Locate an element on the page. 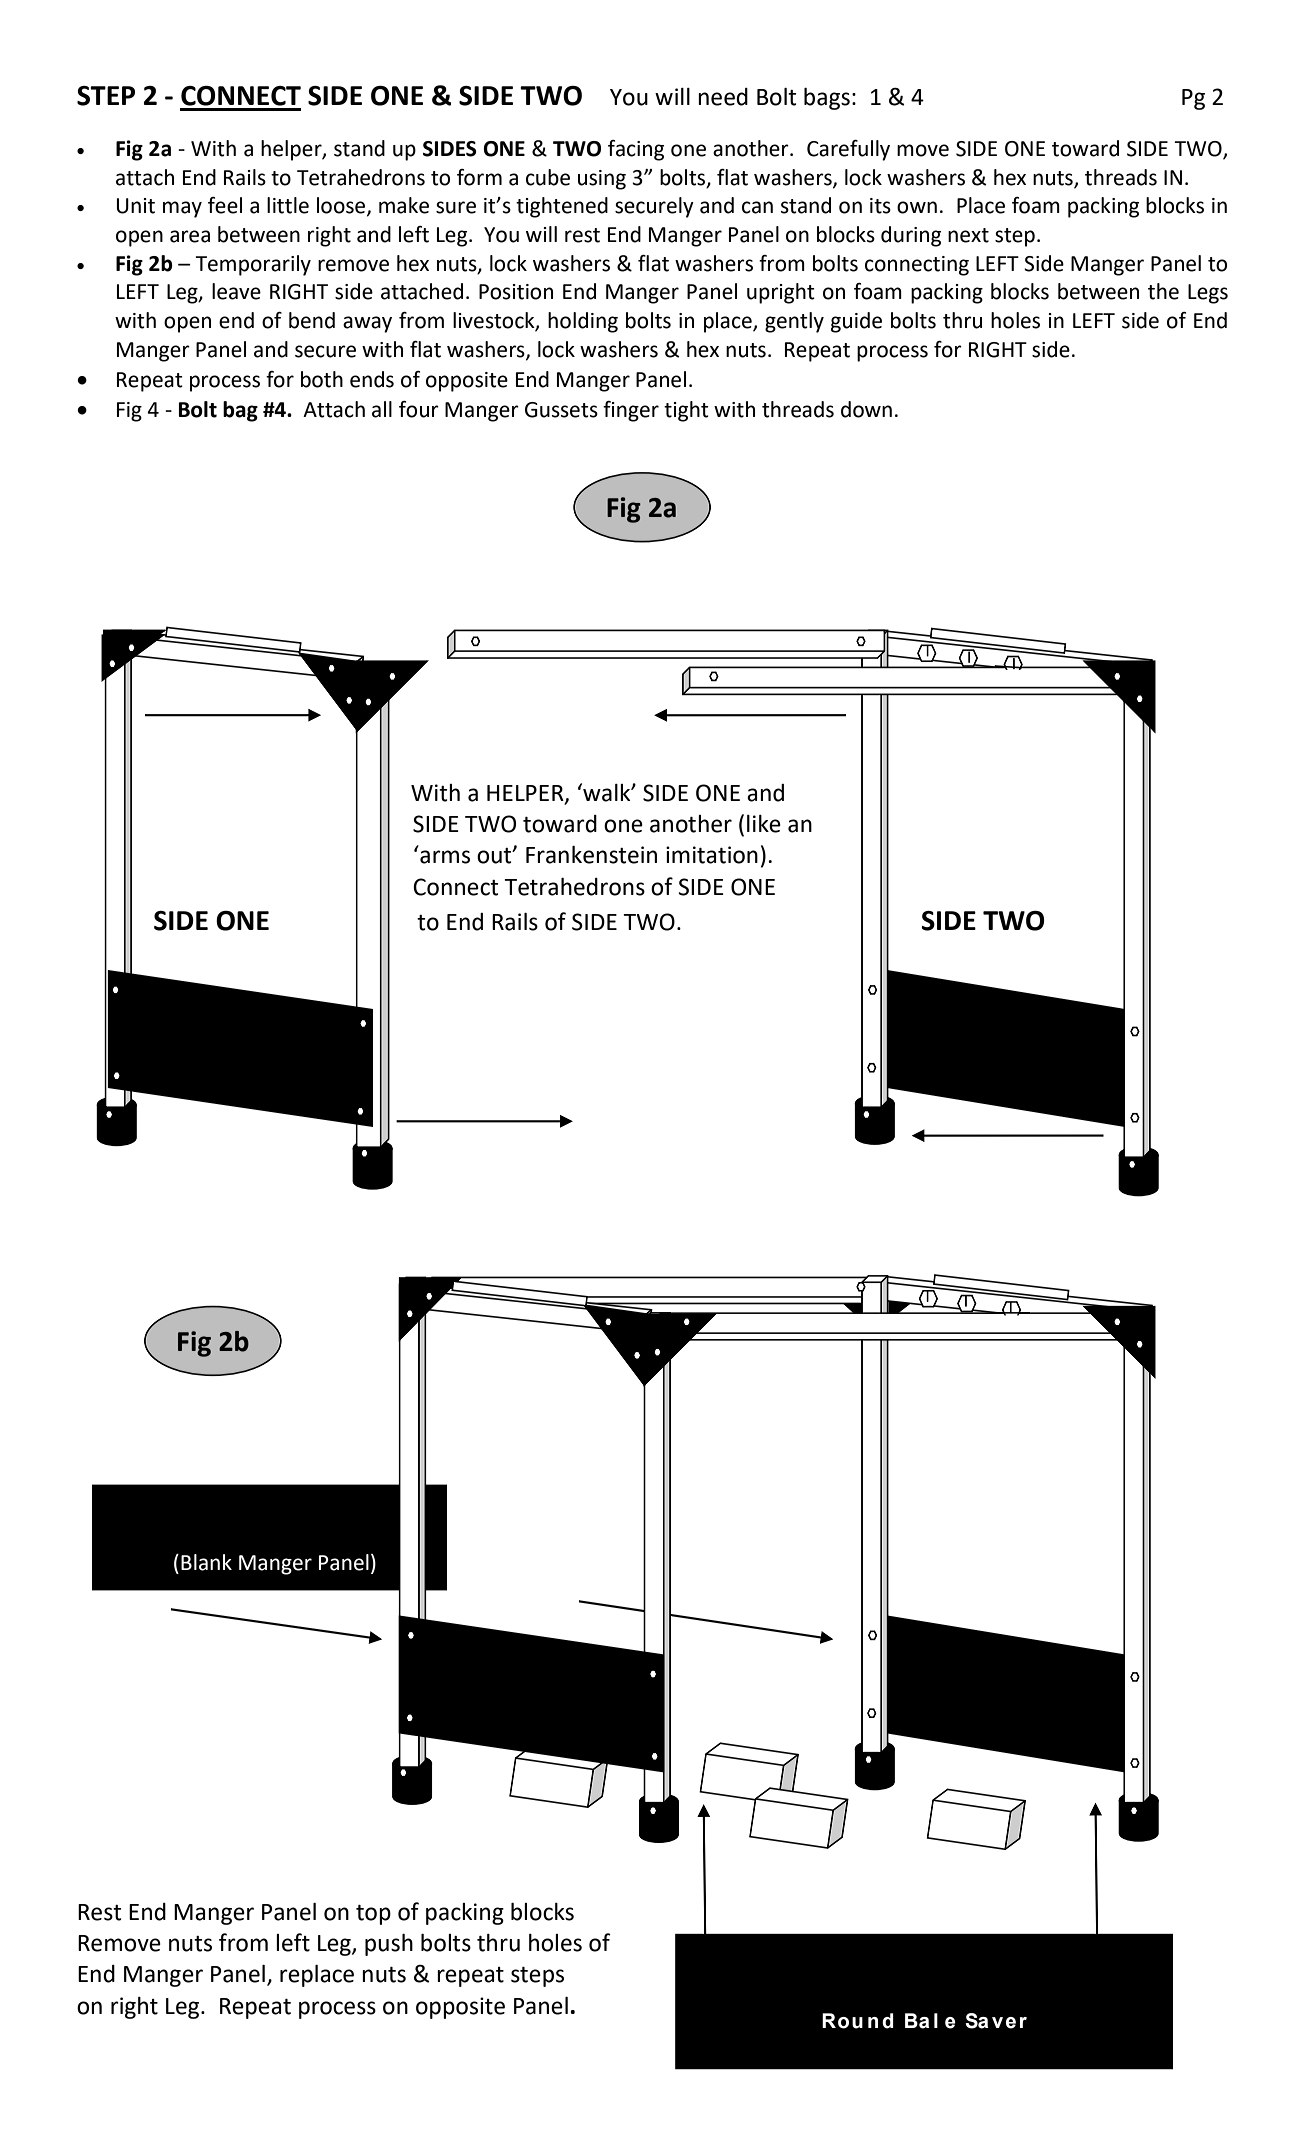 The width and height of the image is (1305, 2149). all is located at coordinates (382, 409).
